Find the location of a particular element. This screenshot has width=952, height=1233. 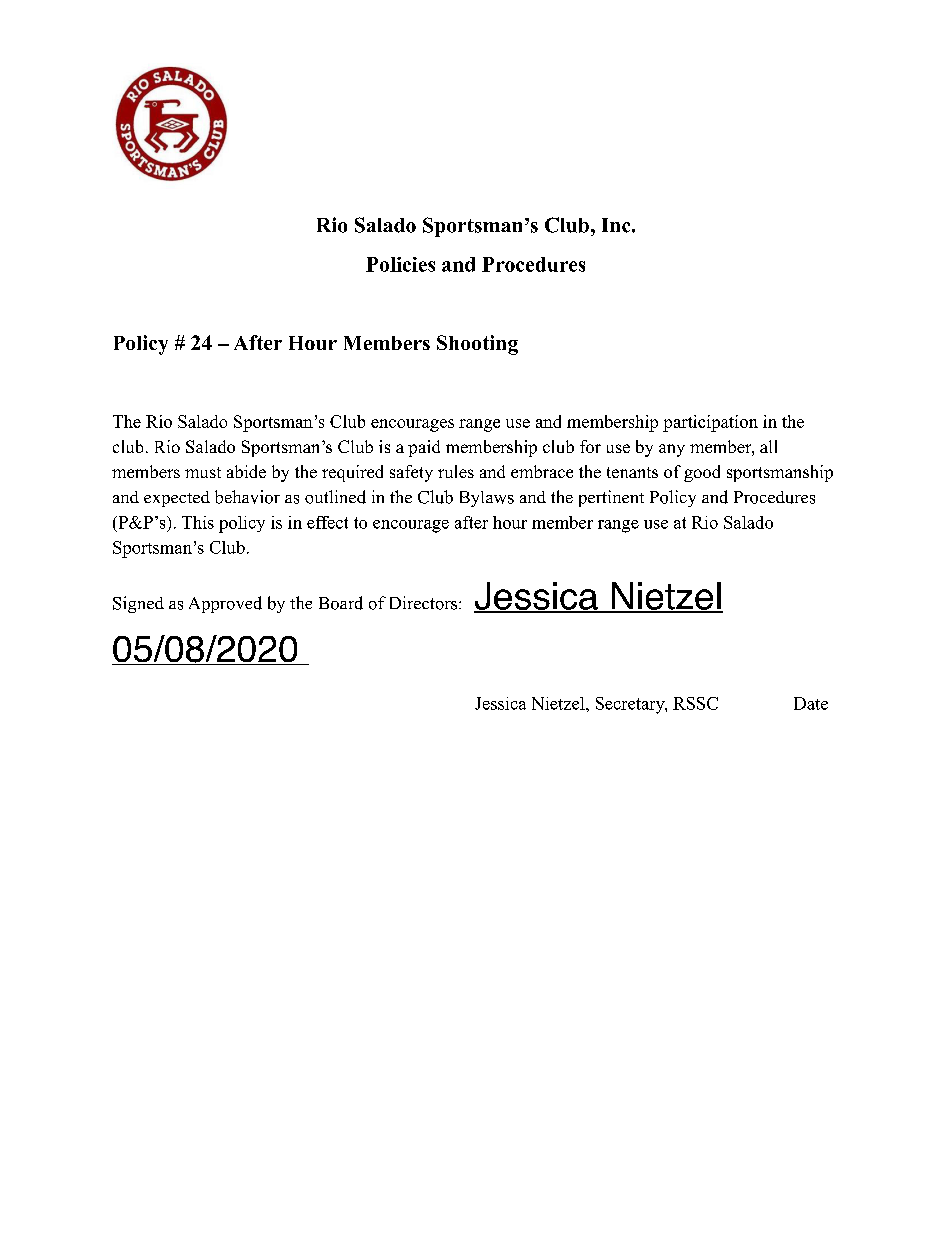

must is located at coordinates (203, 472).
